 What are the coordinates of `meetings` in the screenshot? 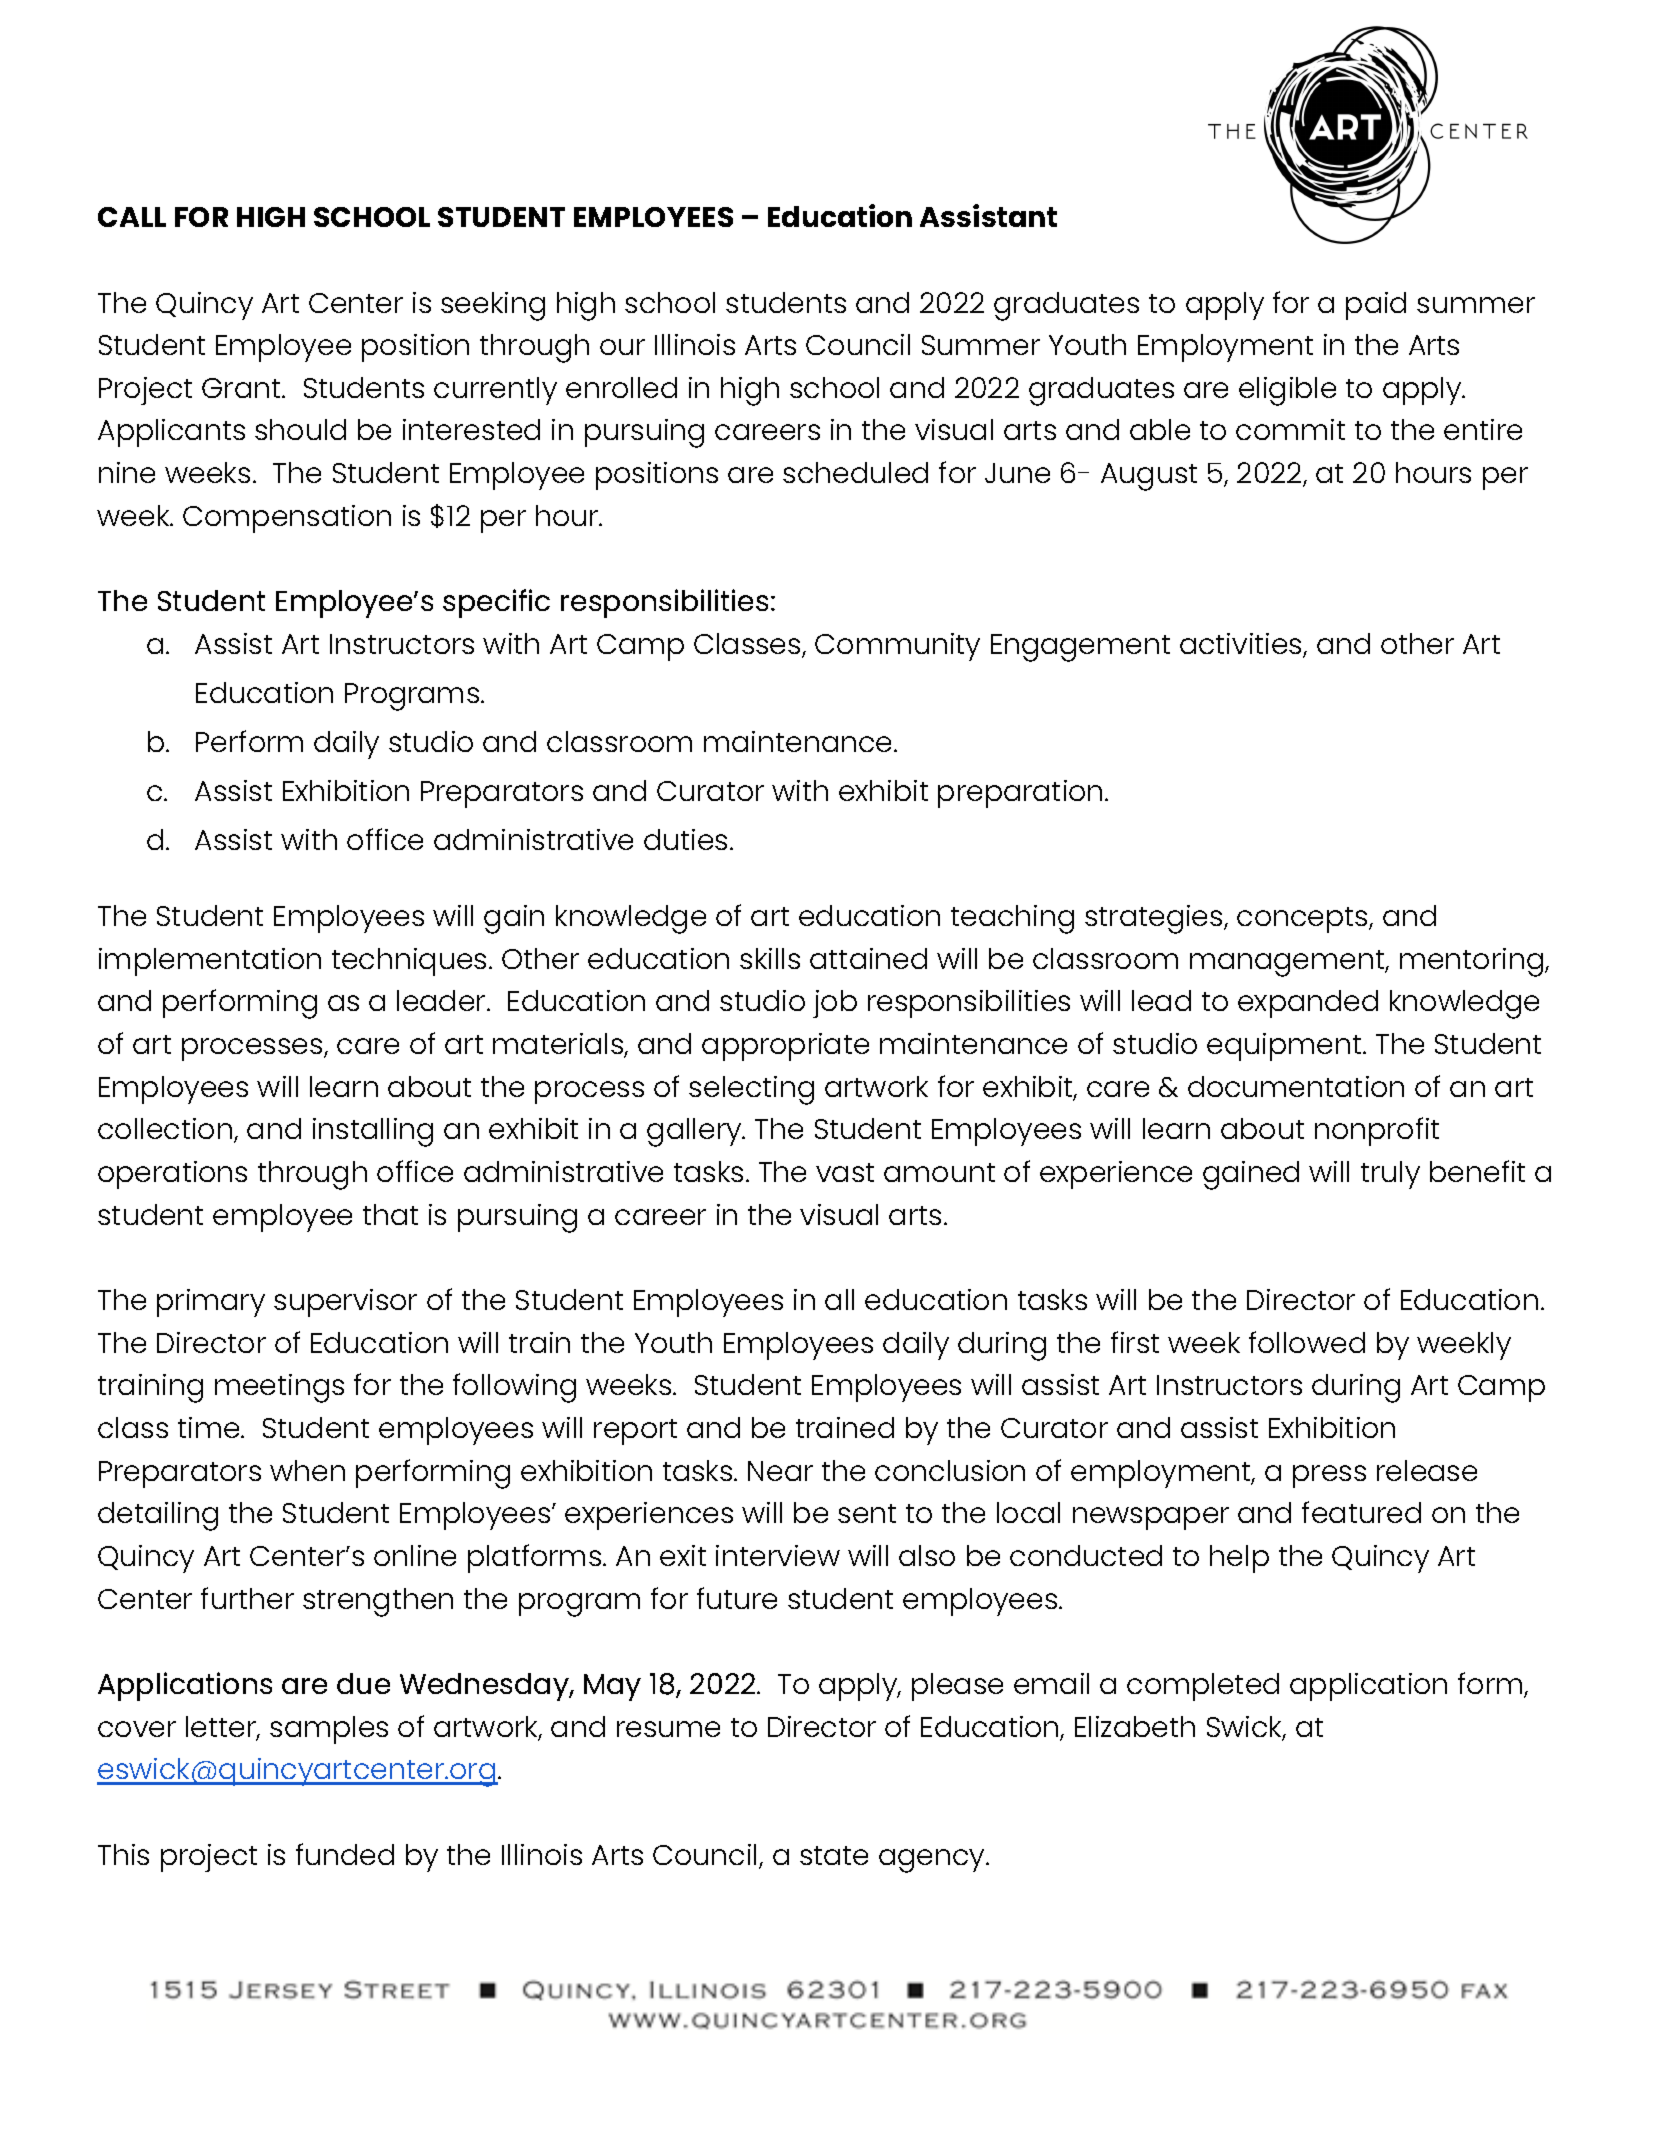 It's located at (279, 1388).
